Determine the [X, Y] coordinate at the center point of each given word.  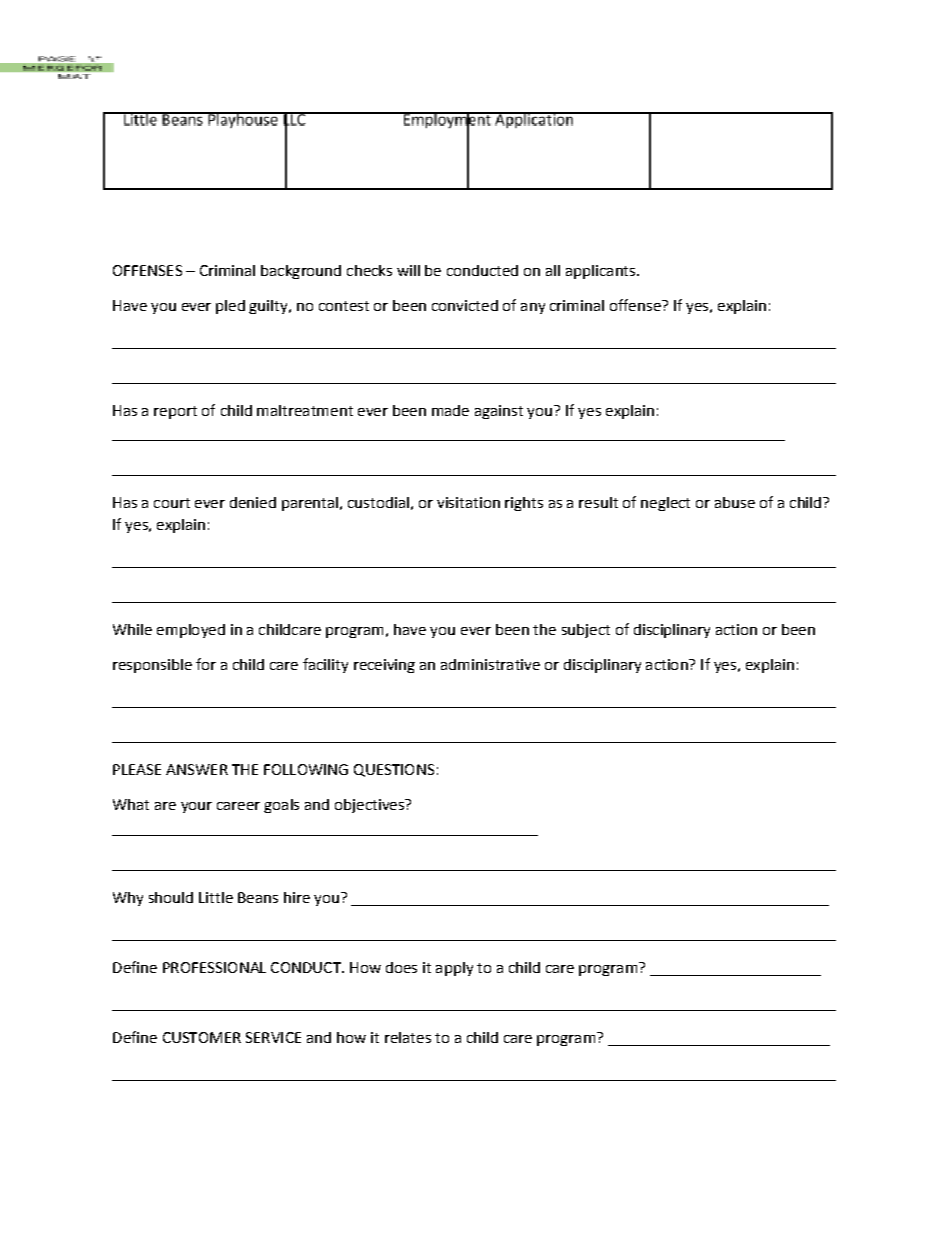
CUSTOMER [202, 1037]
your [196, 807]
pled [230, 307]
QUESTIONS [394, 770]
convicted [465, 305]
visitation [468, 502]
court [172, 503]
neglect [665, 504]
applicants [602, 272]
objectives [370, 806]
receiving [384, 666]
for [206, 664]
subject [586, 631]
